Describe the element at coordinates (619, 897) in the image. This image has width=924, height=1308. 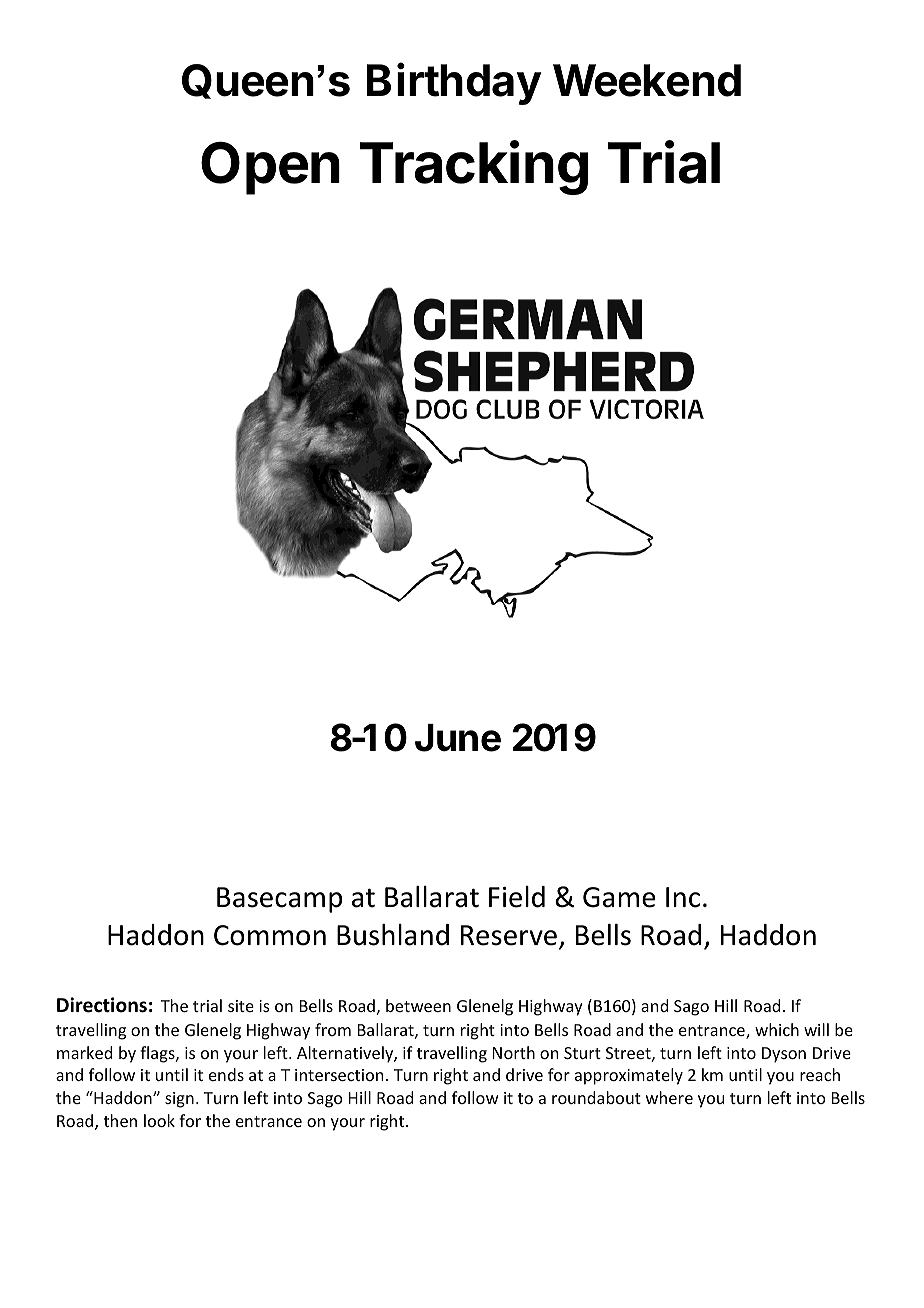
I see `Game` at that location.
